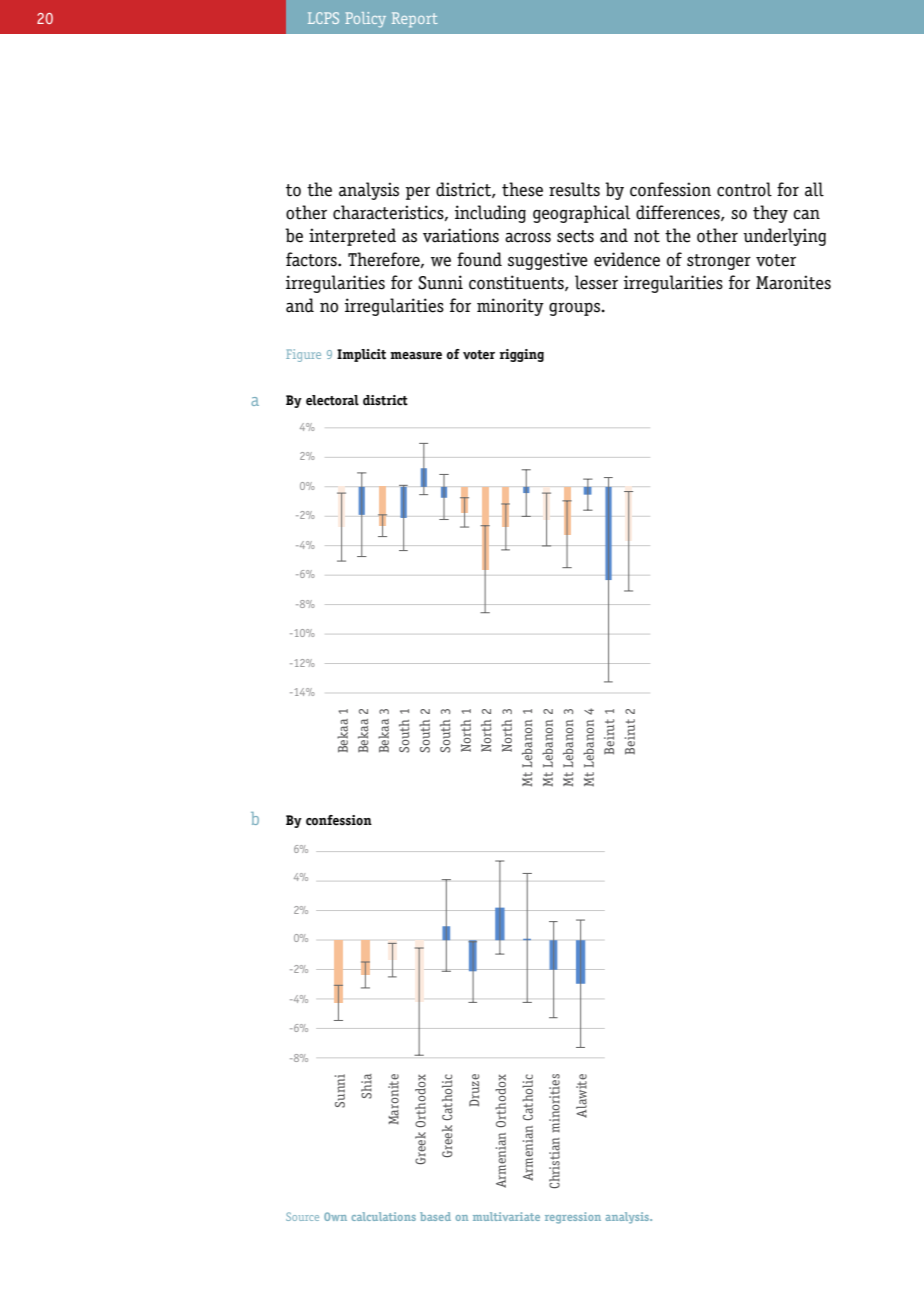  Describe the element at coordinates (365, 20) in the screenshot. I see `Policy` at that location.
